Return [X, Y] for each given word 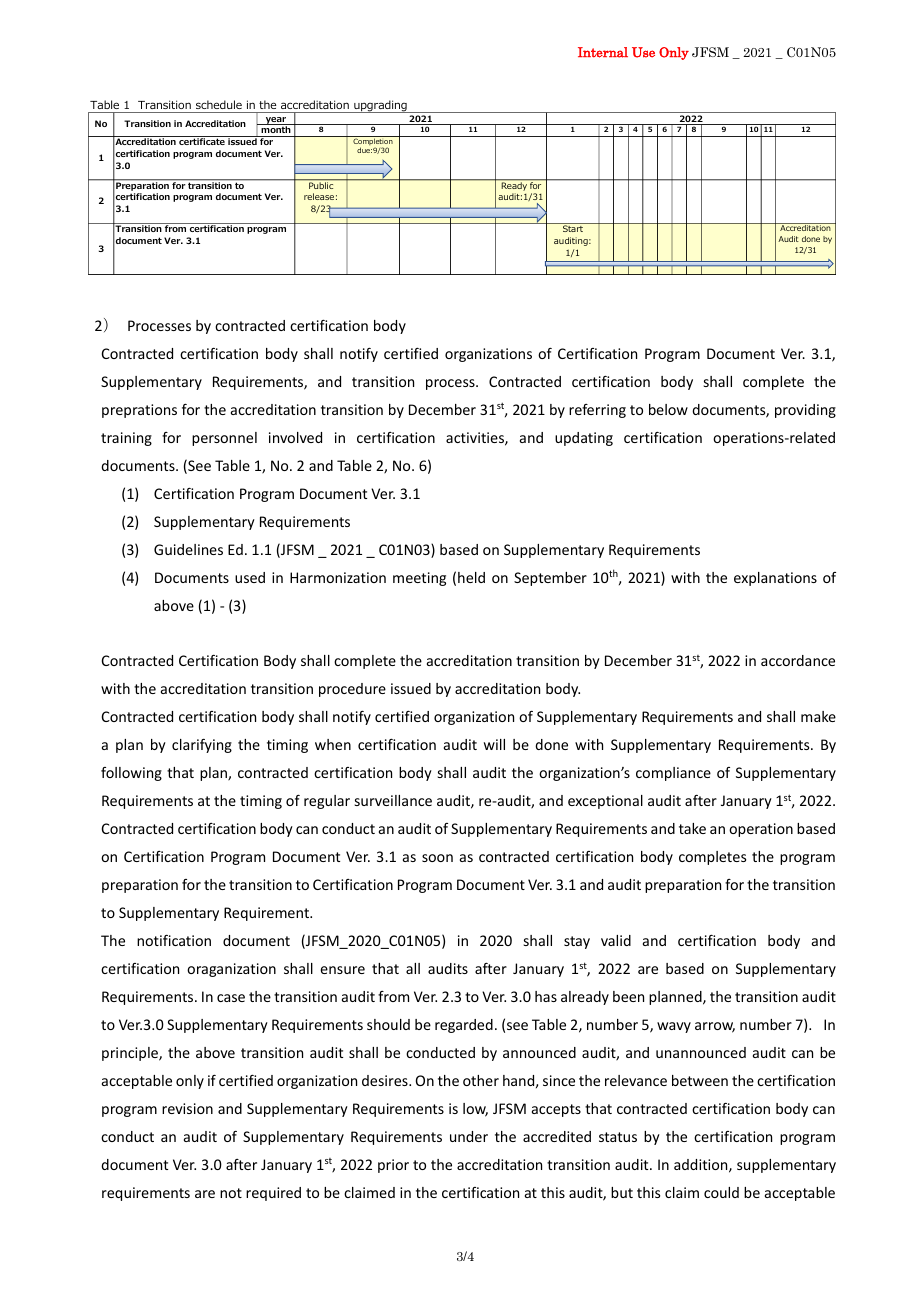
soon [437, 858]
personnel [224, 439]
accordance [798, 660]
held [471, 577]
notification [174, 940]
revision [187, 1108]
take [692, 828]
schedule [219, 104]
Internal [603, 52]
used [250, 577]
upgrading [380, 106]
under [469, 1136]
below [668, 409]
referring [597, 411]
